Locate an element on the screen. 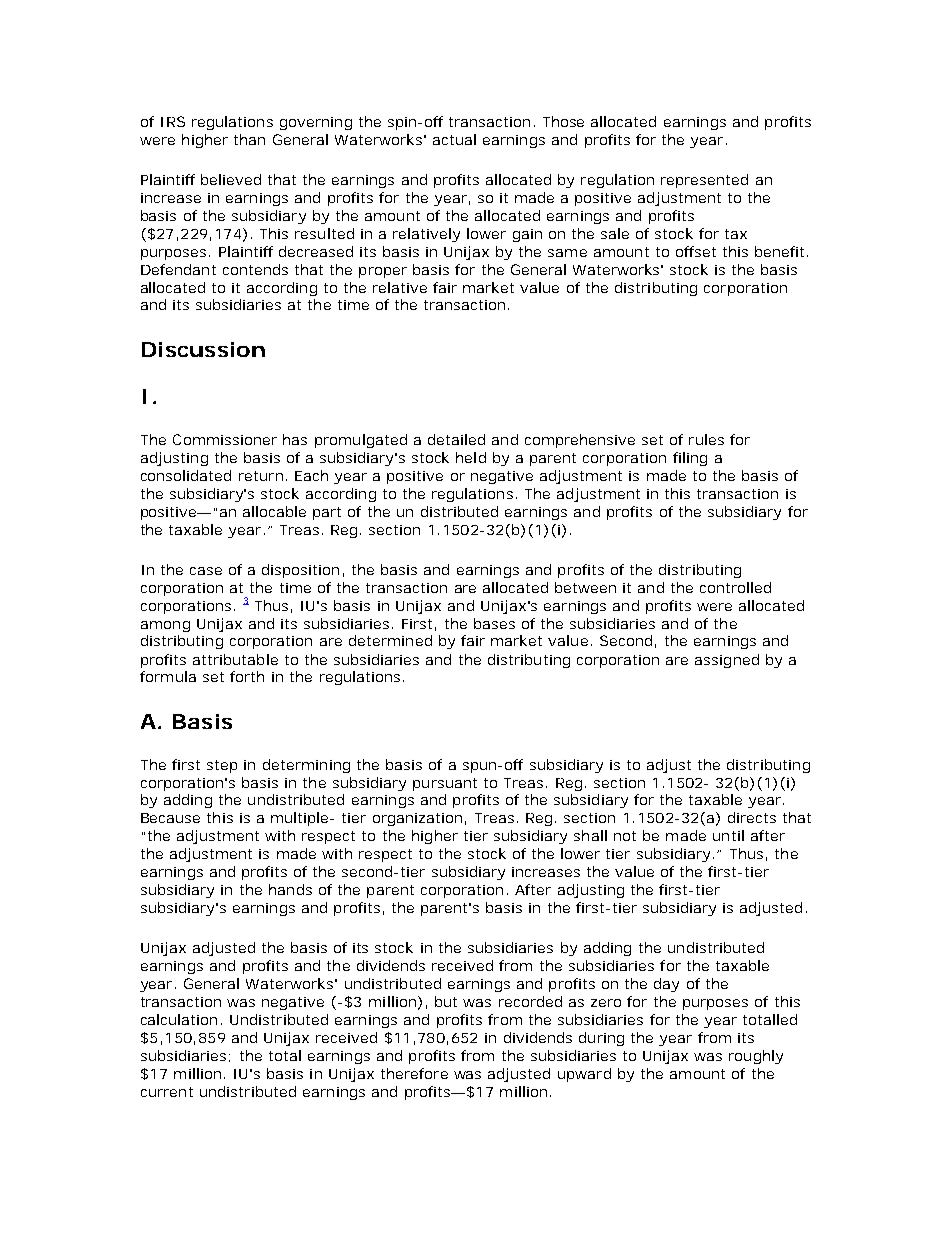 The width and height of the screenshot is (952, 1233). current is located at coordinates (167, 1092).
